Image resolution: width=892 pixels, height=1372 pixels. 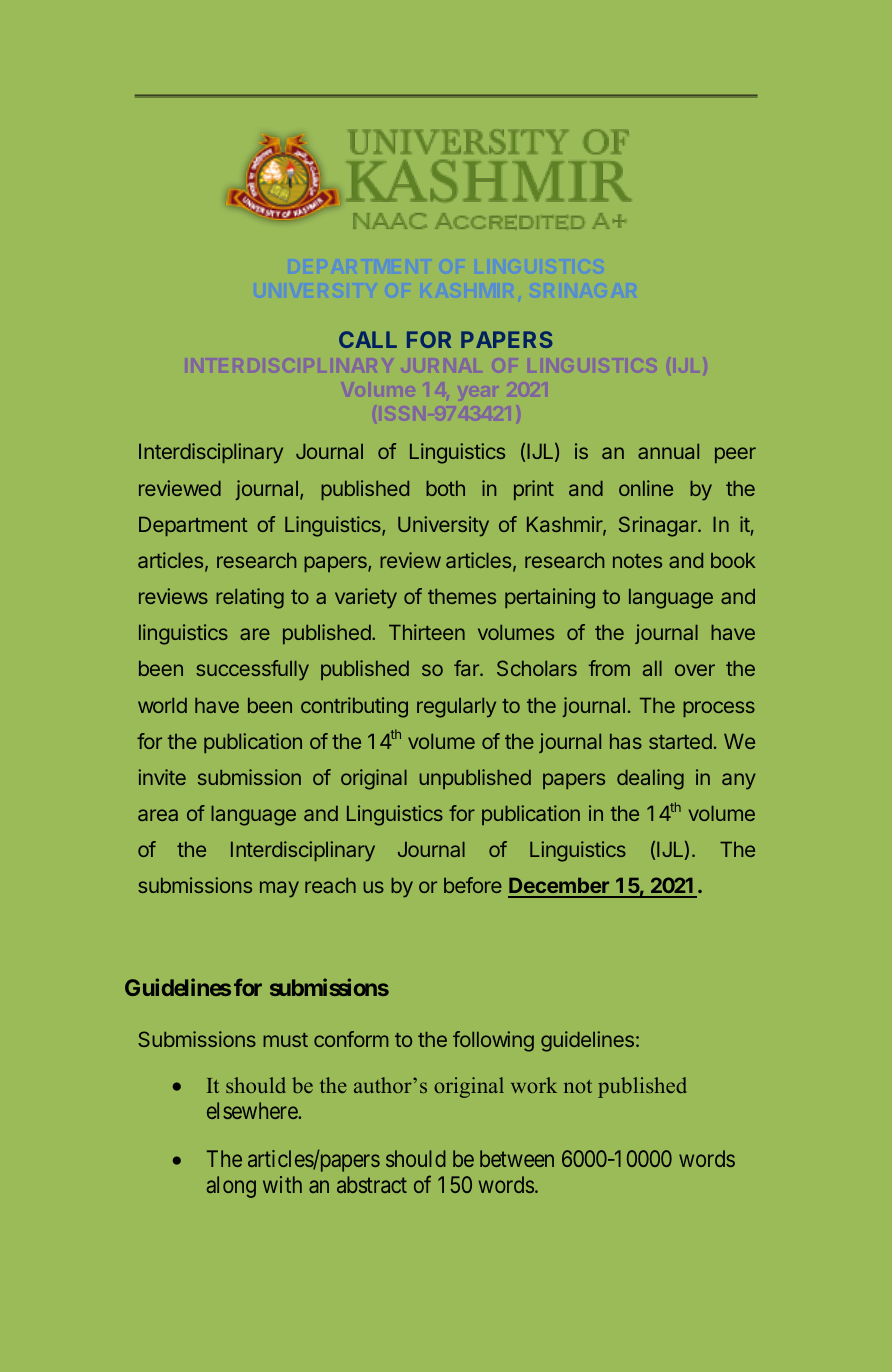 What do you see at coordinates (250, 598) in the screenshot?
I see `relating` at bounding box center [250, 598].
